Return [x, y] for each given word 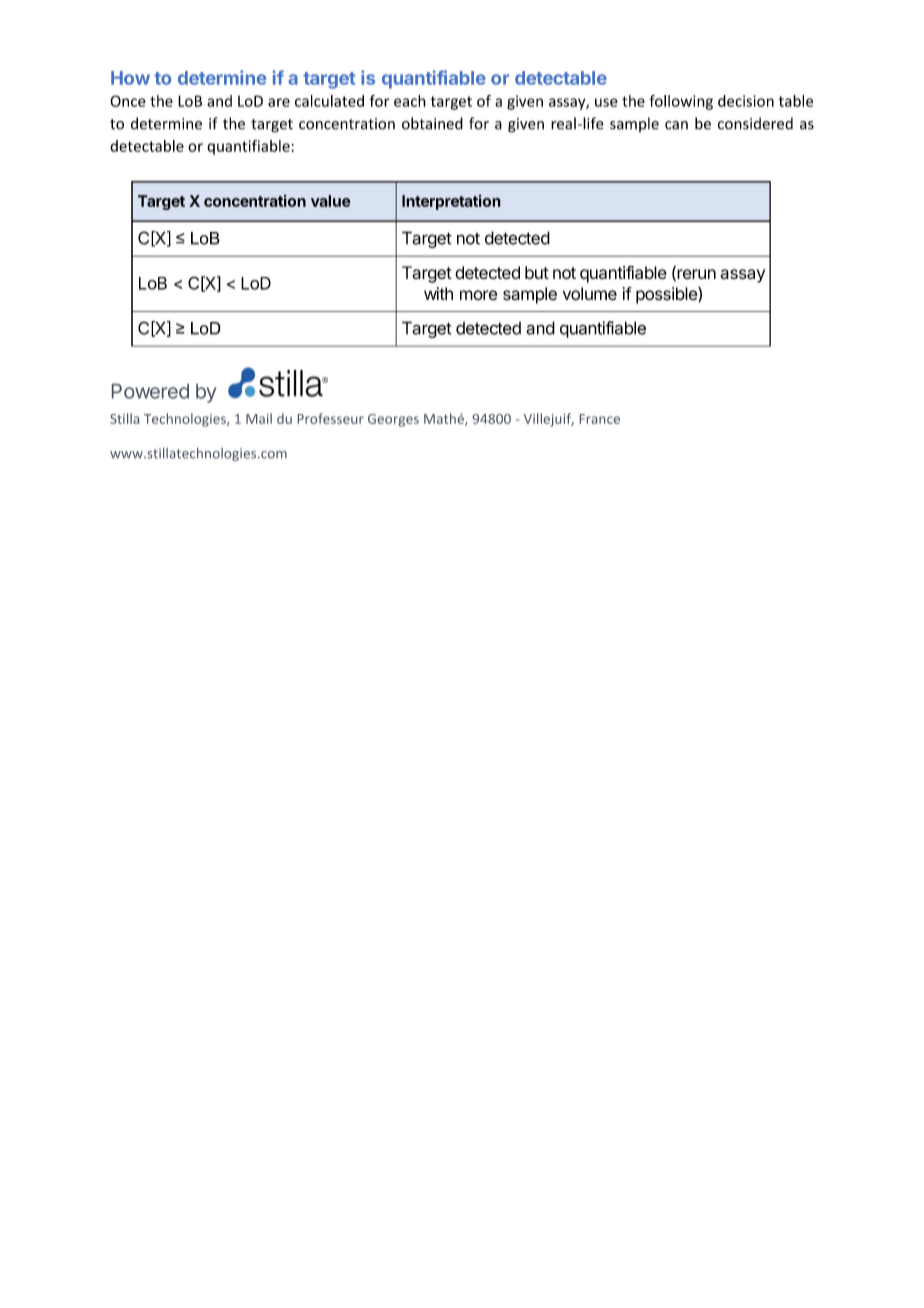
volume [590, 294]
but [537, 272]
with [438, 293]
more [478, 295]
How [130, 78]
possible [667, 295]
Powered [150, 391]
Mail [259, 418]
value [331, 201]
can [676, 125]
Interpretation [451, 202]
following [681, 102]
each [410, 101]
